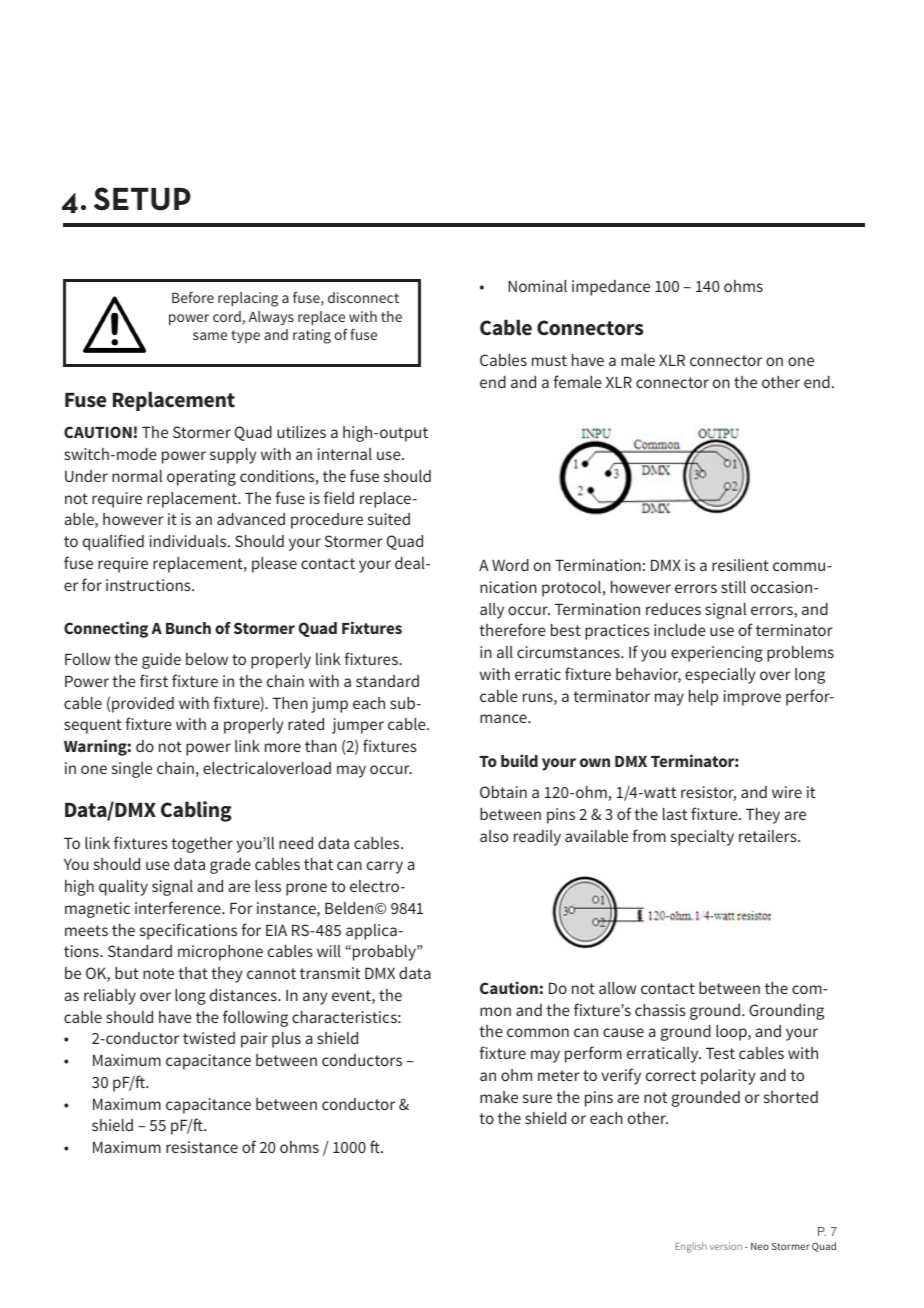 The height and width of the page is (1308, 924). I want to click on Bunch, so click(188, 628).
